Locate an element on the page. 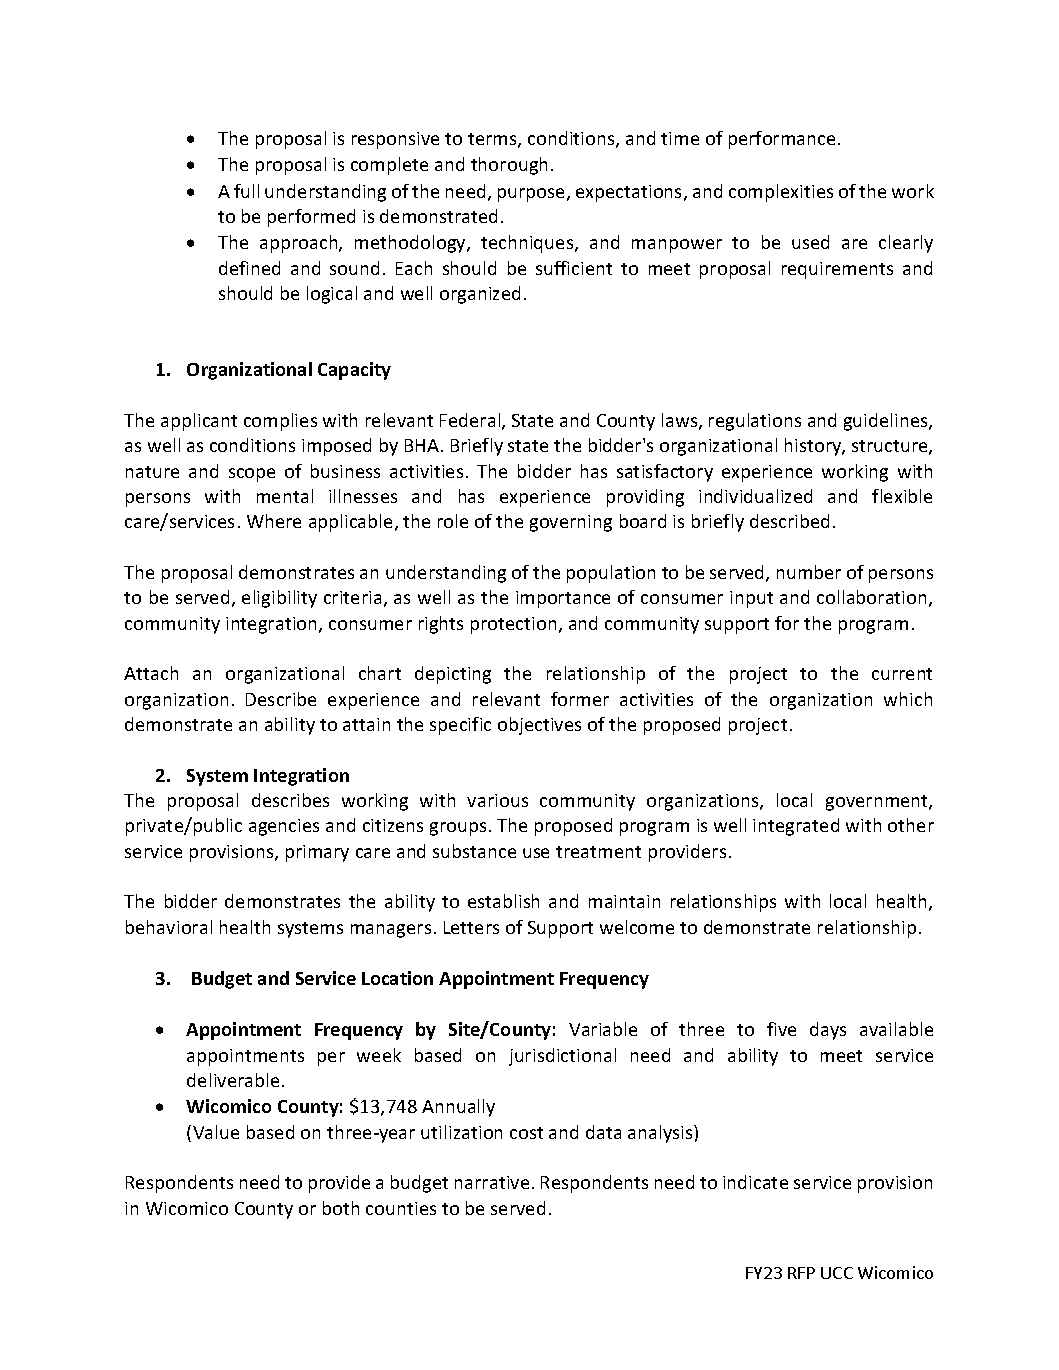 The height and width of the image is (1370, 1059). Letters is located at coordinates (471, 927).
